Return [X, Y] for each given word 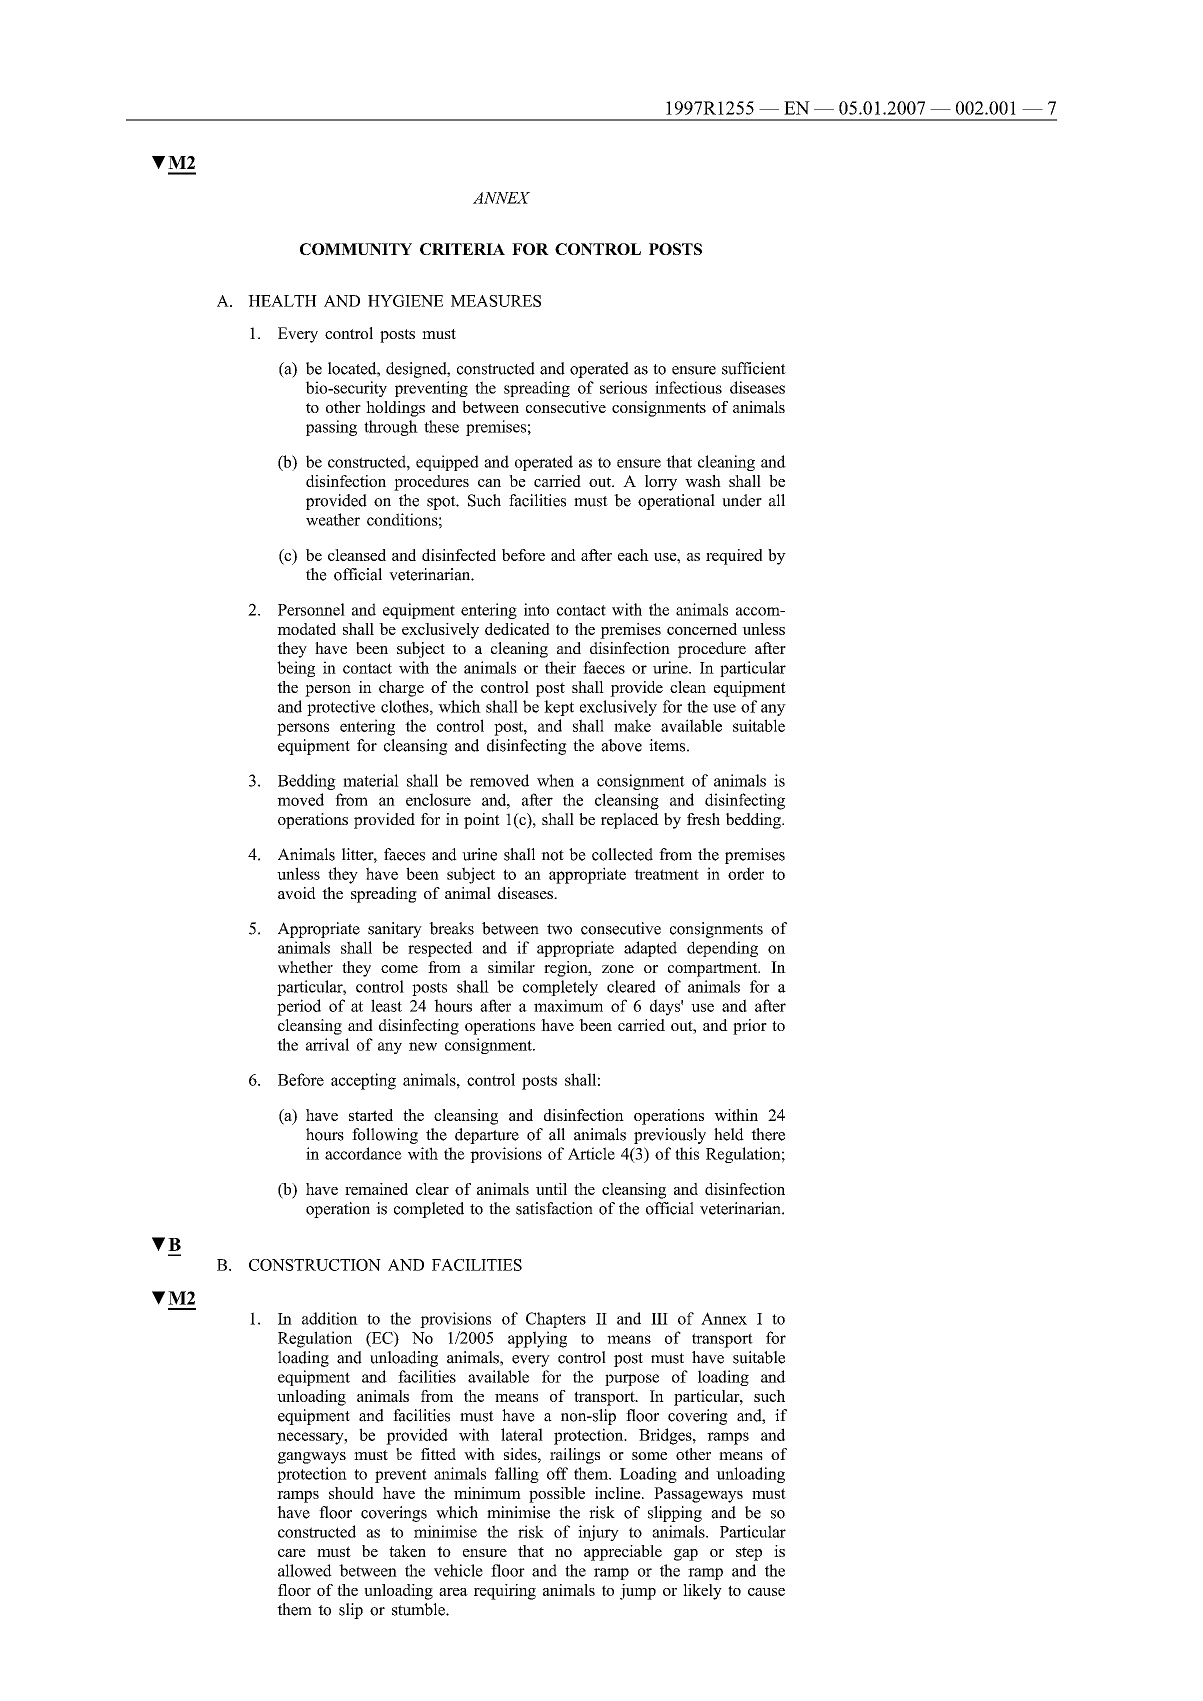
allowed [305, 1570]
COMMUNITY [356, 249]
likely [702, 1592]
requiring [505, 1592]
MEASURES [496, 301]
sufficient [754, 368]
